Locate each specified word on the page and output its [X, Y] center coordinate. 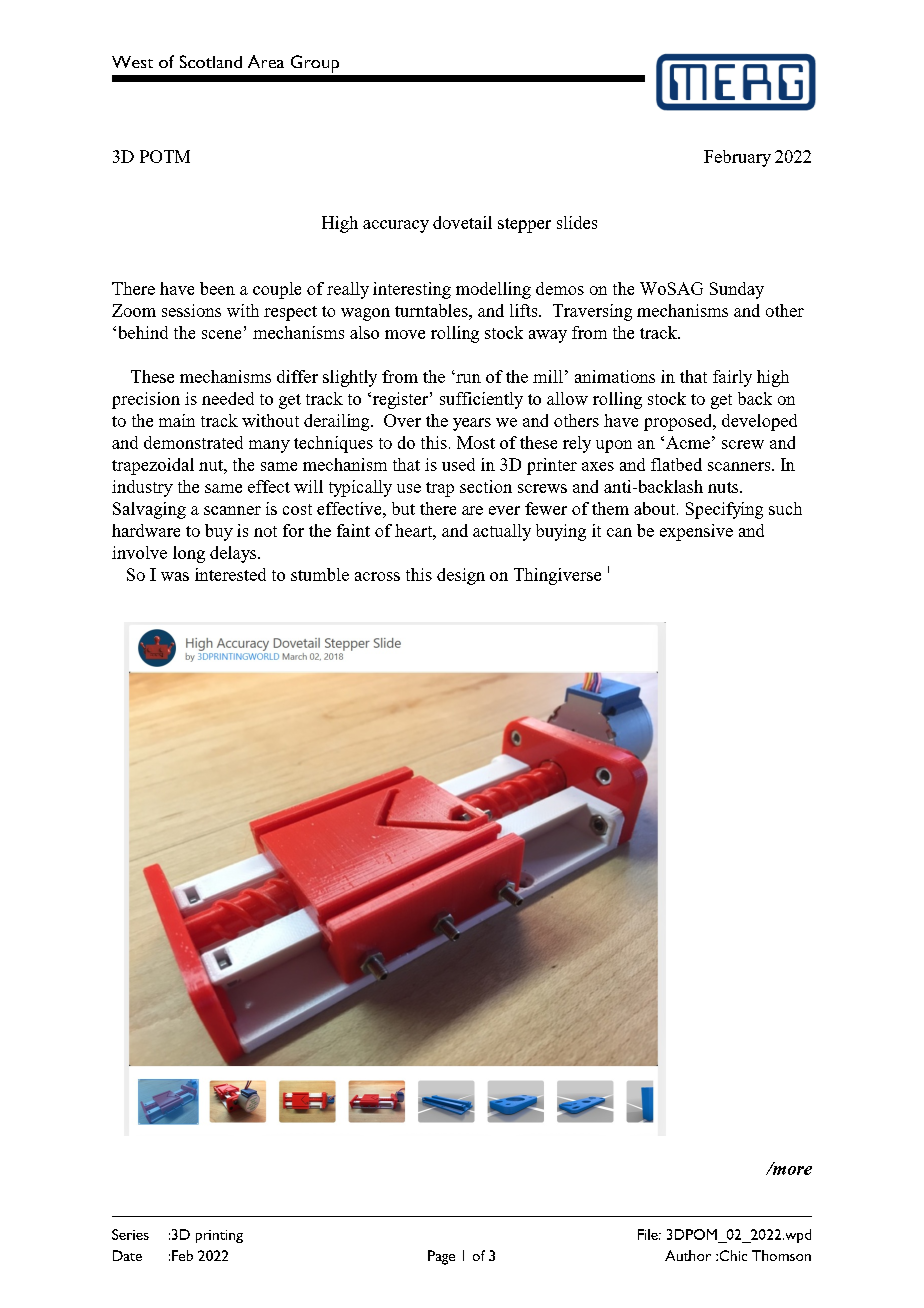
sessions [191, 310]
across [377, 576]
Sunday [737, 290]
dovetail [462, 222]
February [737, 158]
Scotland [211, 61]
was [175, 576]
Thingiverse [557, 576]
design [461, 576]
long [189, 554]
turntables [432, 310]
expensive [696, 532]
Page [441, 1257]
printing [219, 1236]
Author [688, 1255]
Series [130, 1234]
